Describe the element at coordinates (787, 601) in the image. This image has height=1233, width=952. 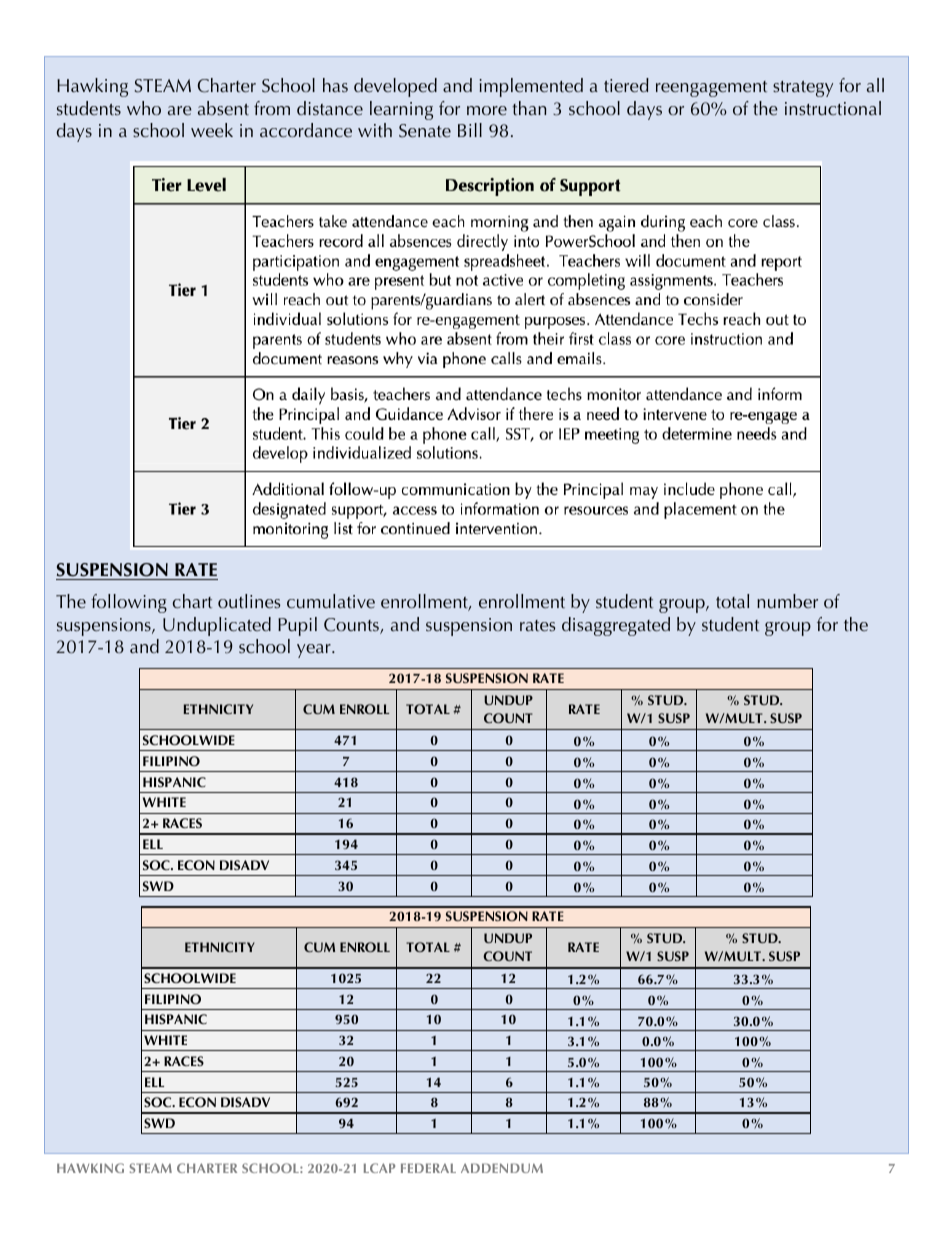
I see `number` at that location.
